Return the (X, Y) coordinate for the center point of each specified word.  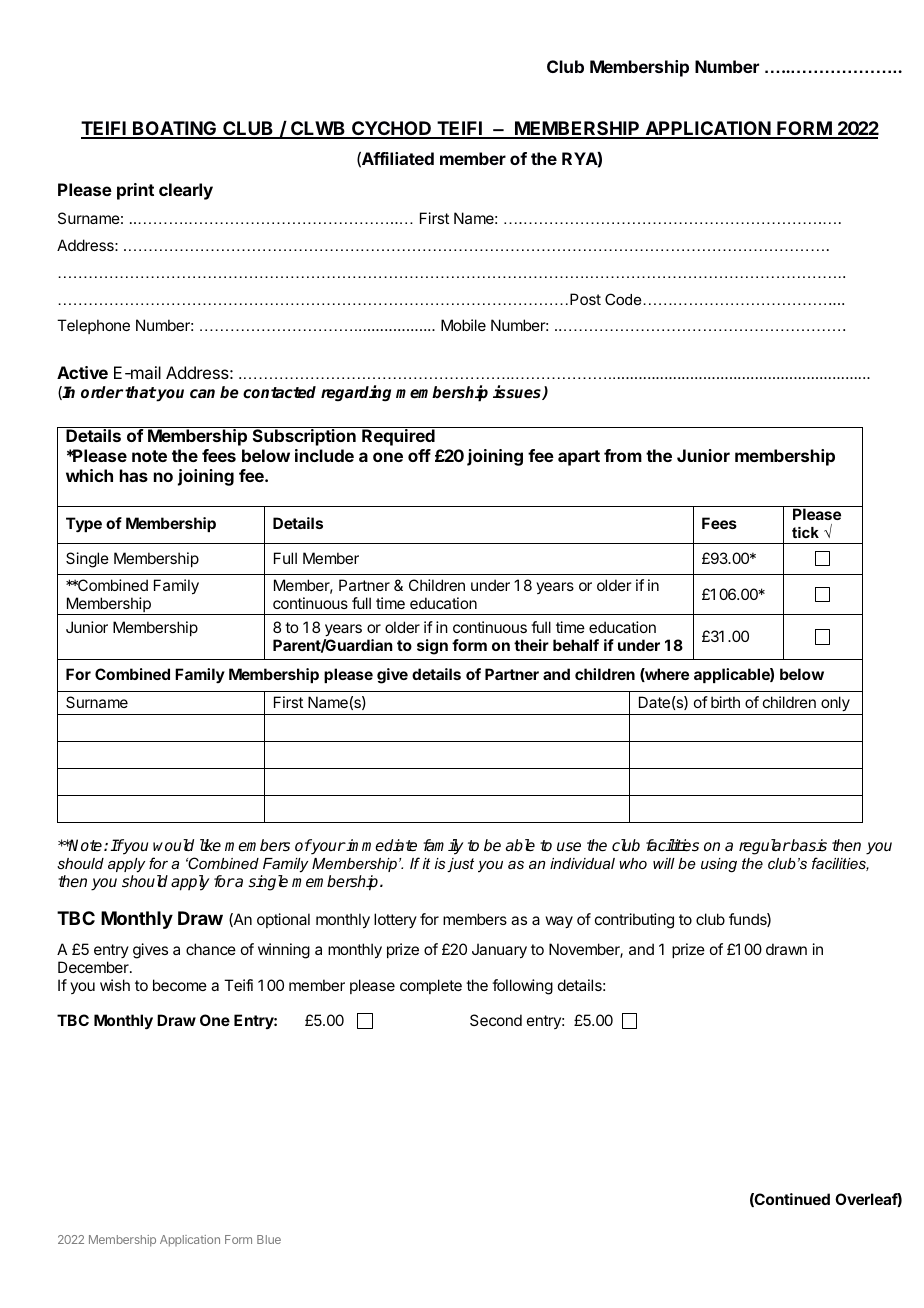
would (173, 845)
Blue (269, 1239)
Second (496, 1020)
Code (623, 299)
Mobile (463, 325)
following (522, 987)
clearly (186, 191)
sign (432, 647)
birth (725, 702)
